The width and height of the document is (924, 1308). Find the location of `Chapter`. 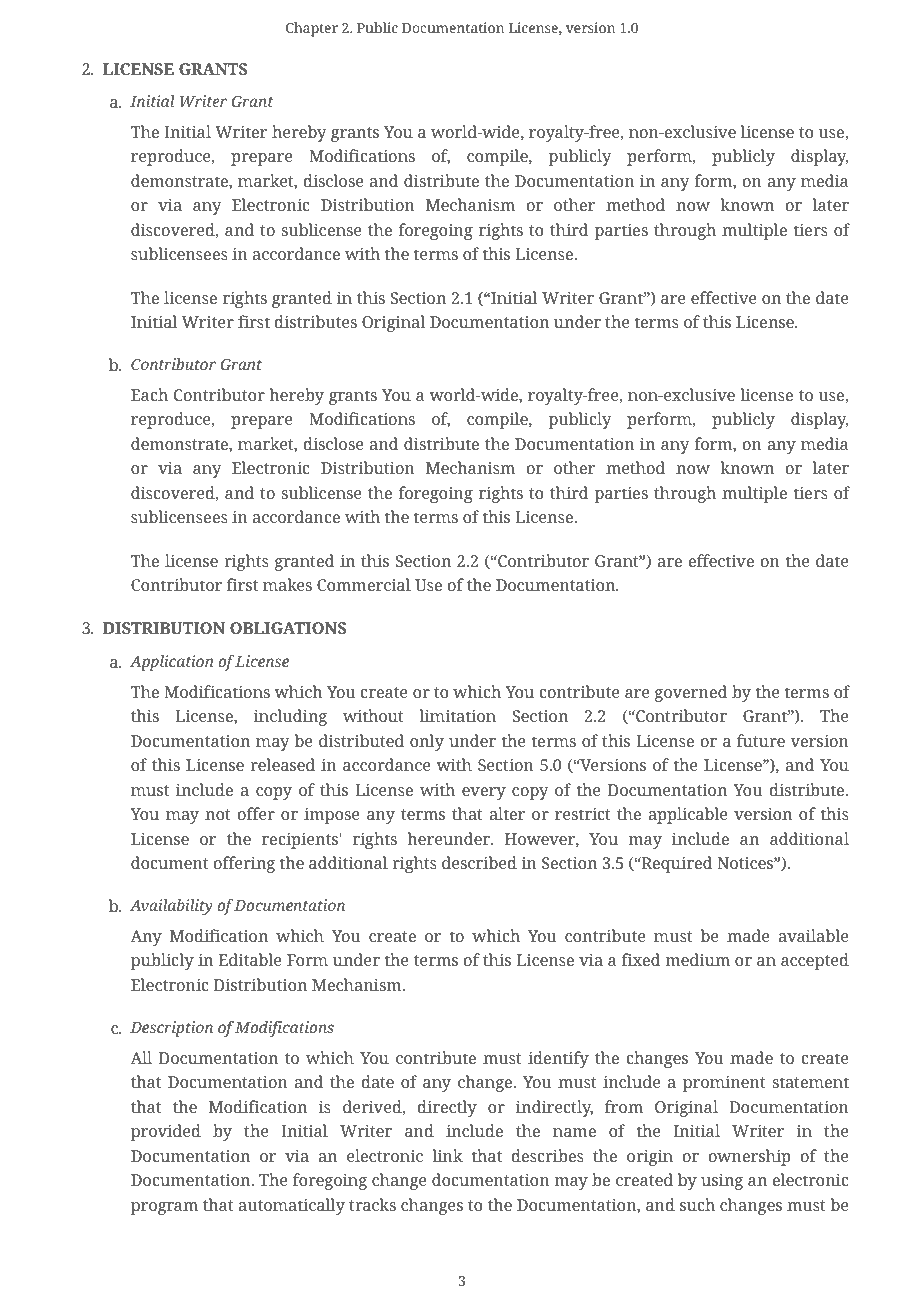

Chapter is located at coordinates (312, 29).
